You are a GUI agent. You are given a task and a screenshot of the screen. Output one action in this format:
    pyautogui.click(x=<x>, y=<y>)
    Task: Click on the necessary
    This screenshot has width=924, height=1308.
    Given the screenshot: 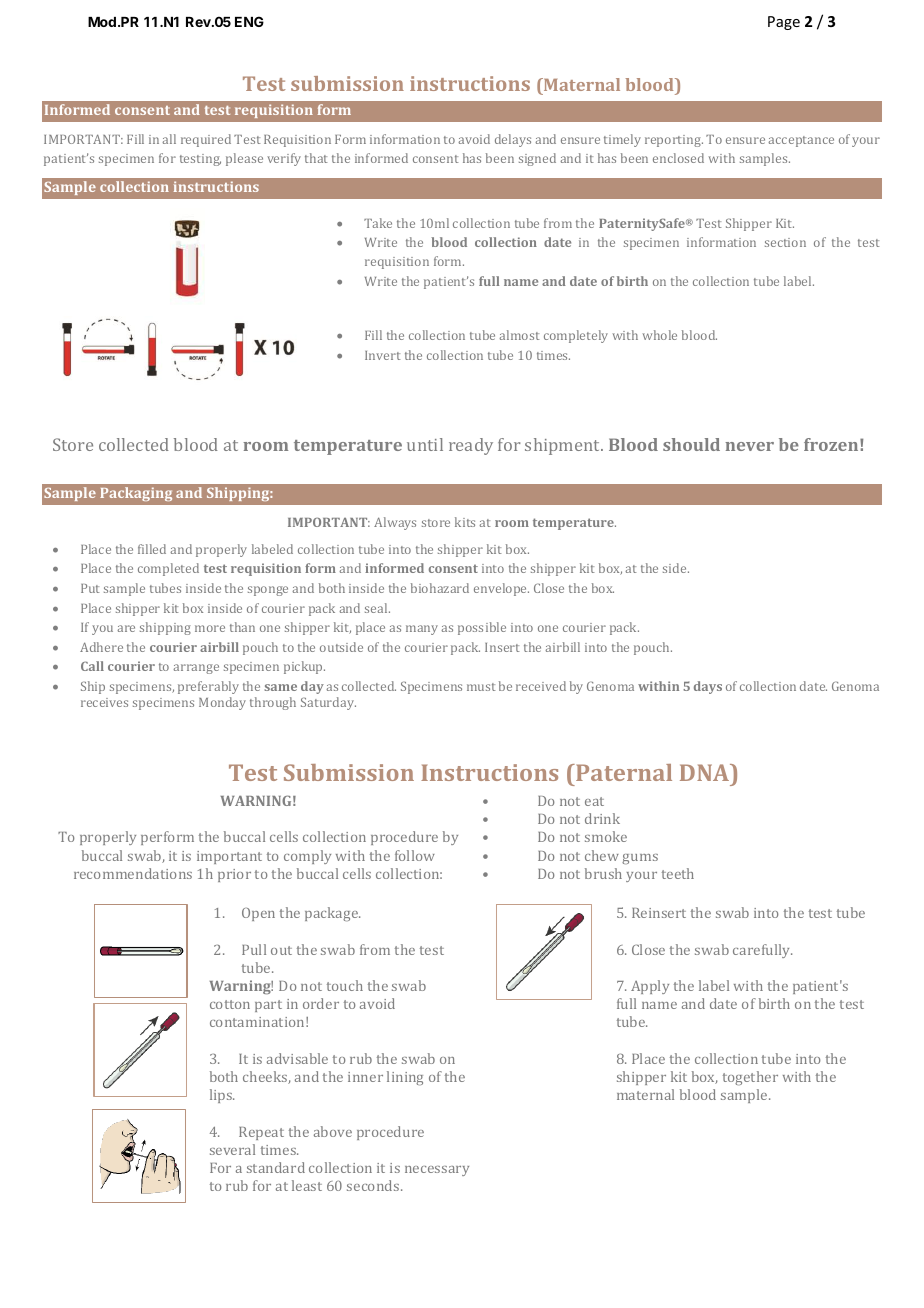 What is the action you would take?
    pyautogui.click(x=437, y=1171)
